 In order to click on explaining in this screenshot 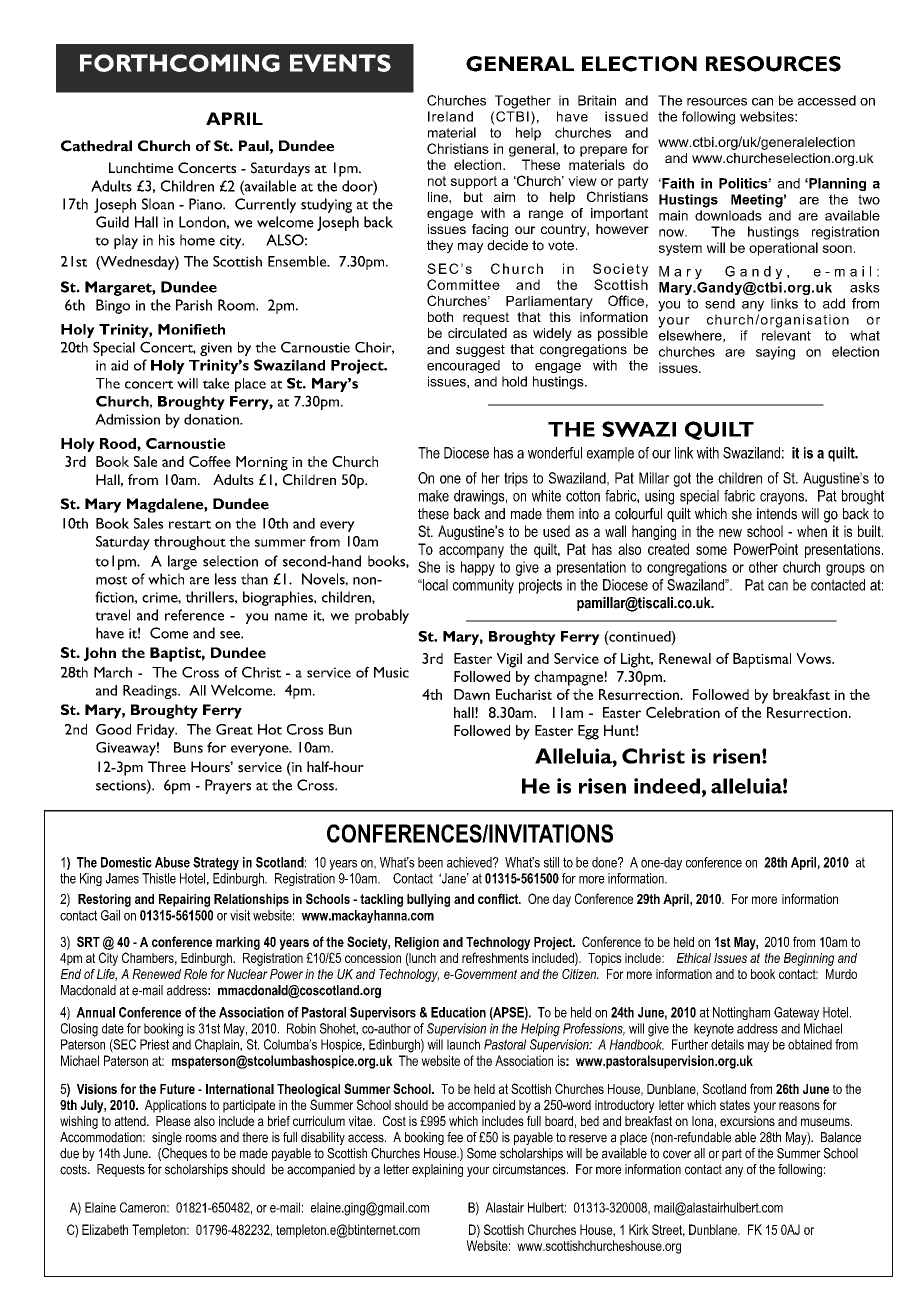, I will do `click(437, 1170)`.
